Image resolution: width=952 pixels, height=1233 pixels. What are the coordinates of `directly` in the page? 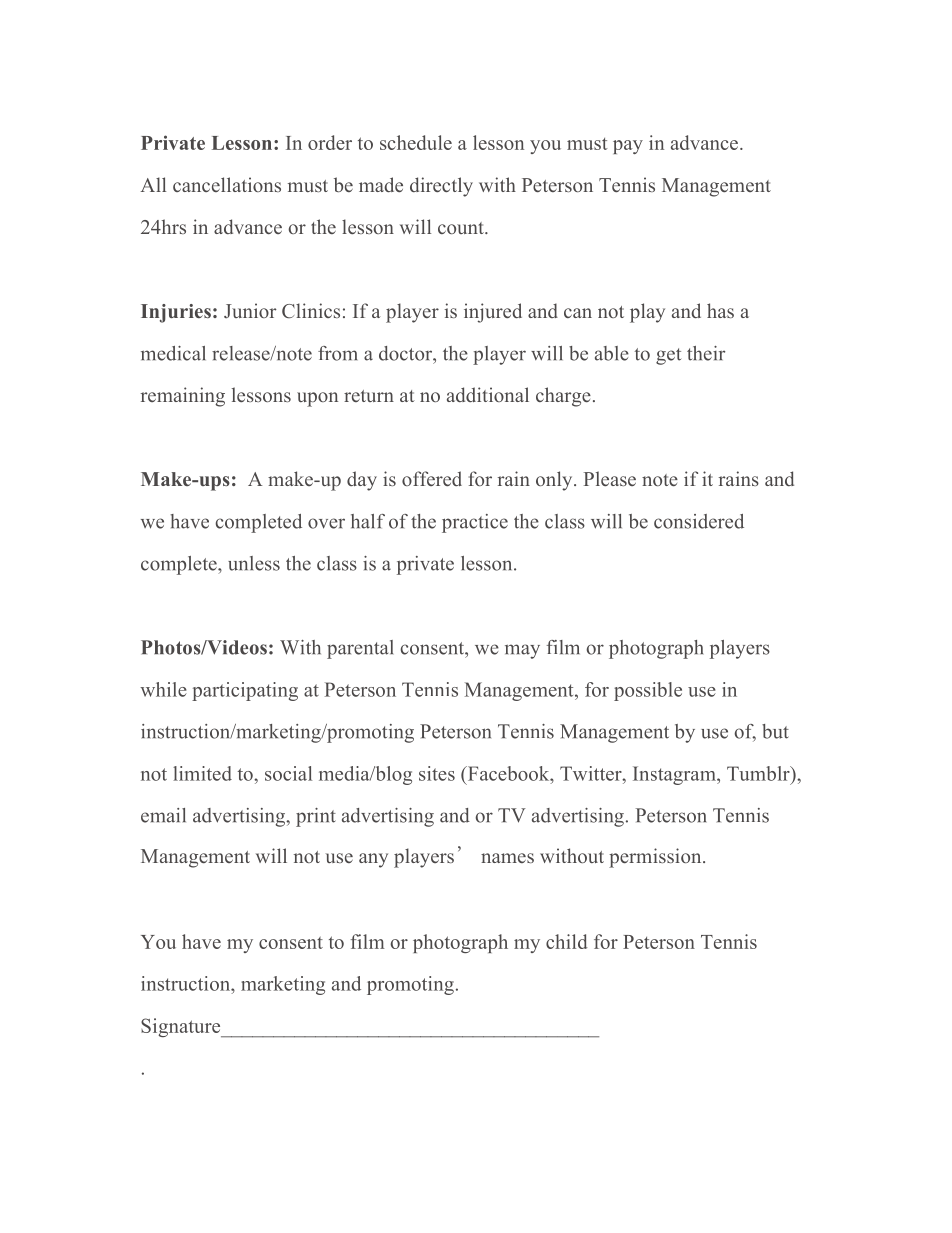 It's located at (441, 187).
